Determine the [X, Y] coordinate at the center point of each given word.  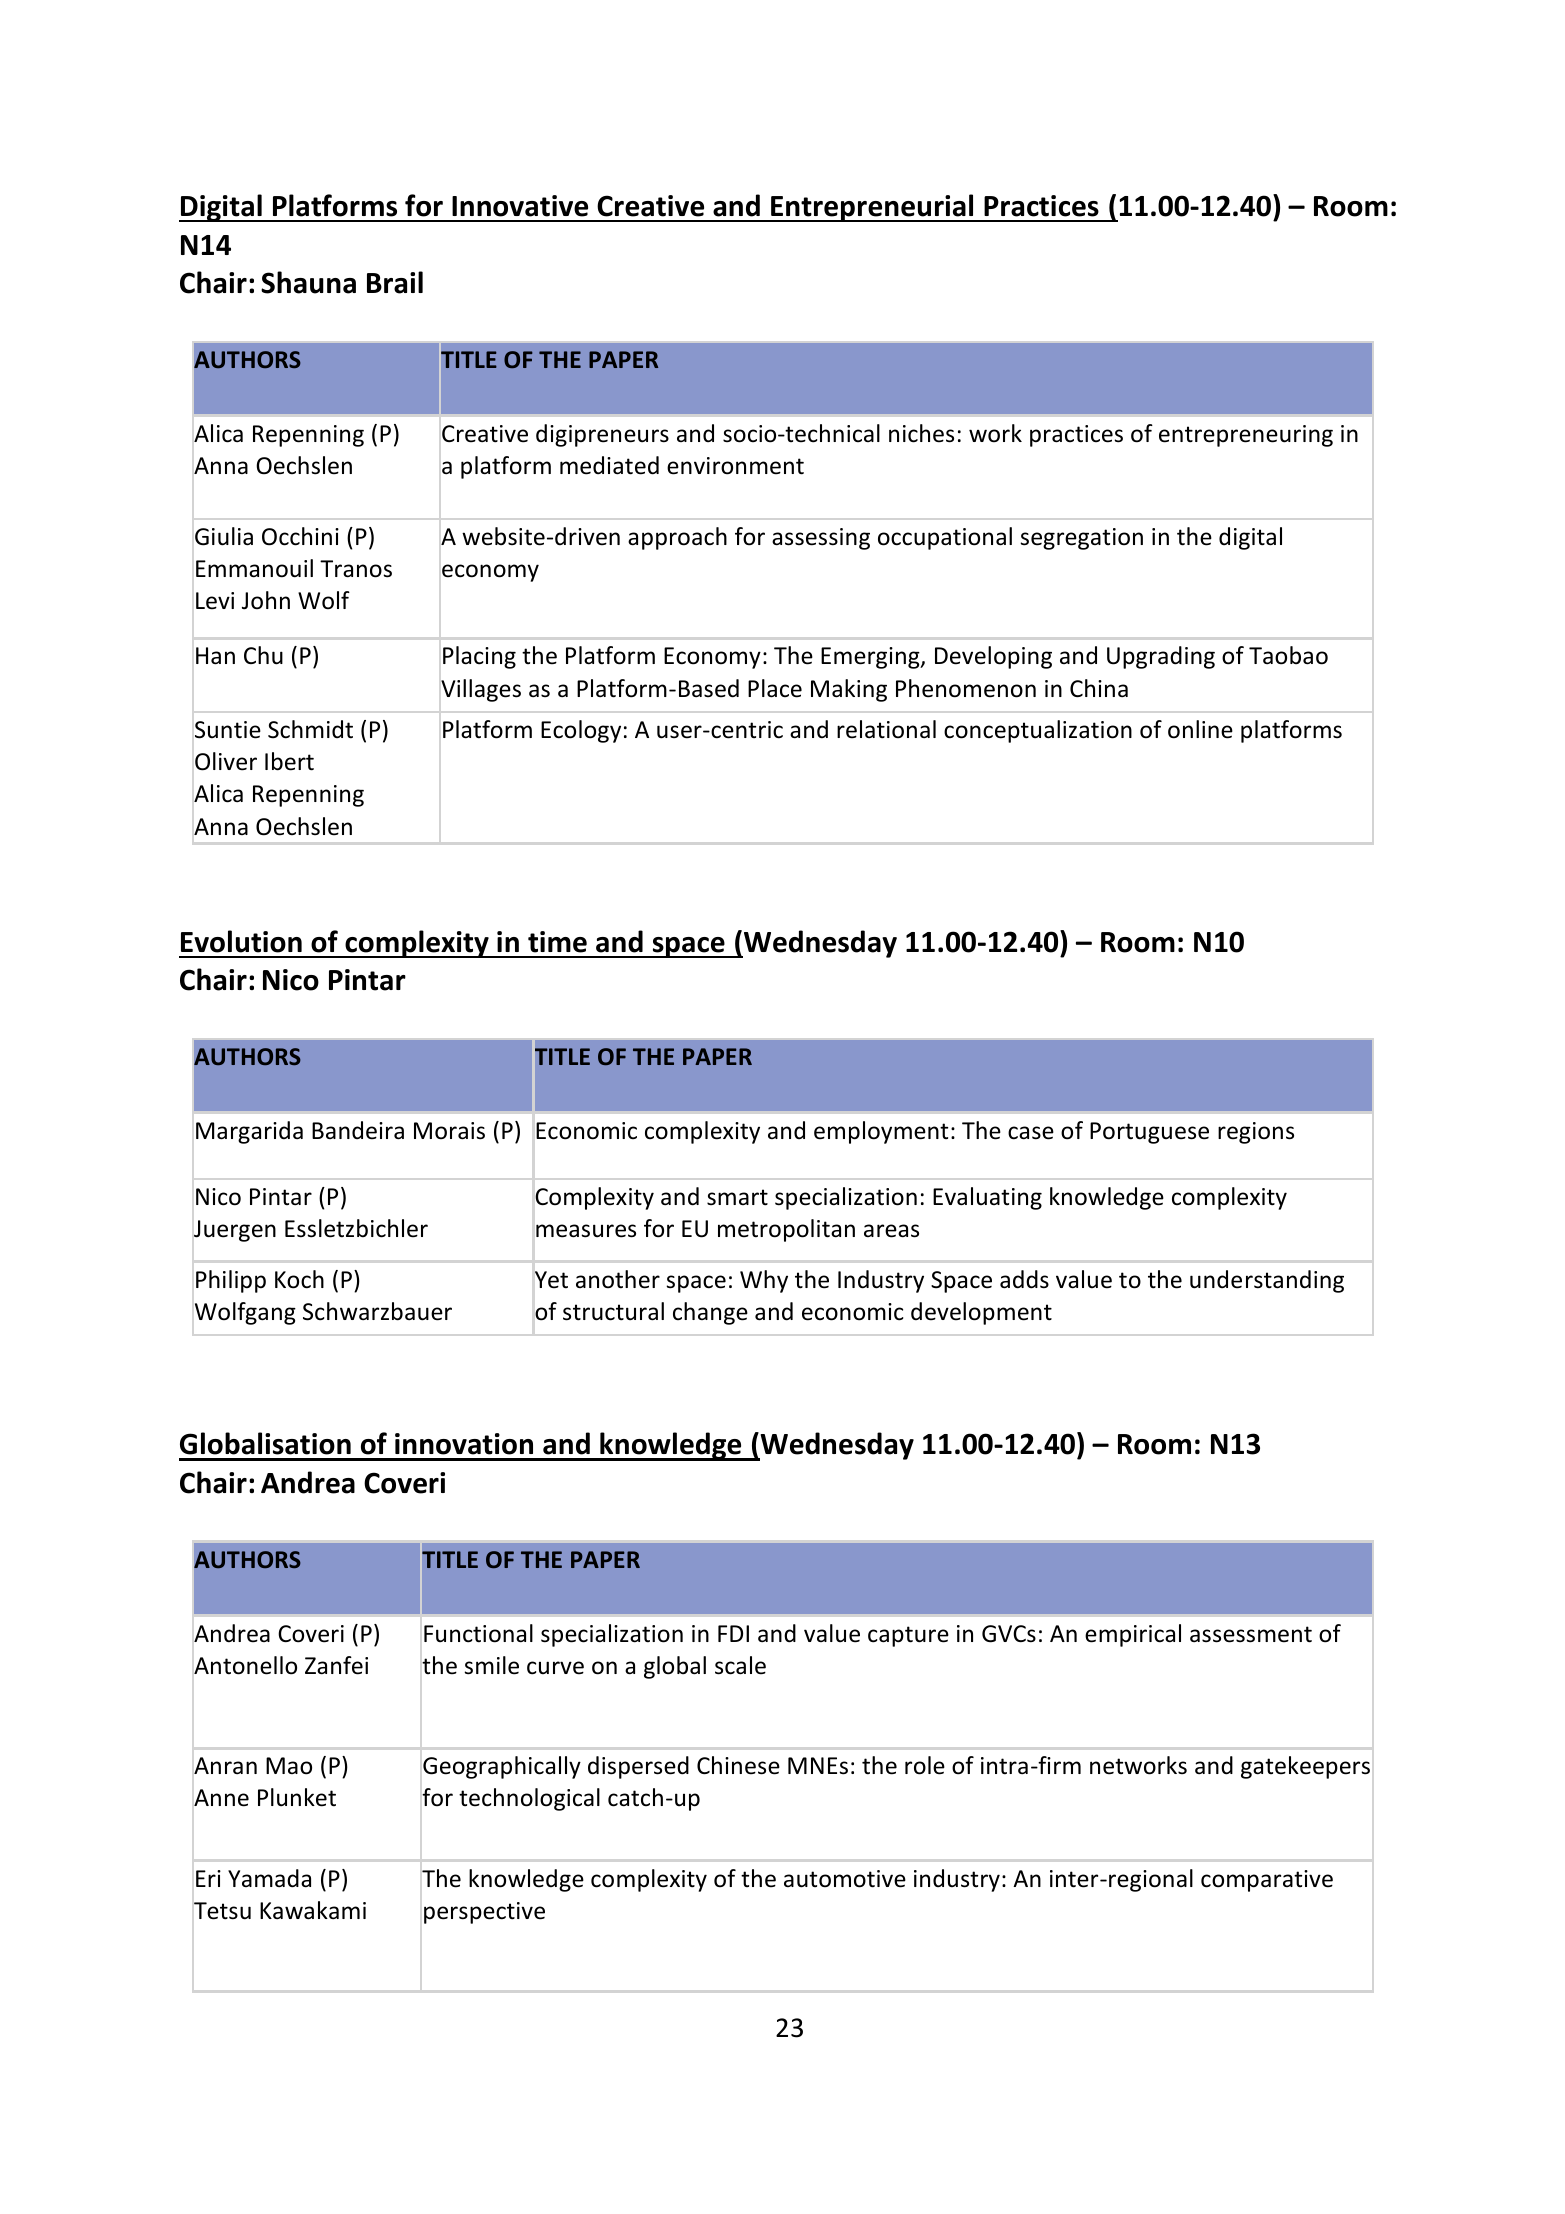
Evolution [241, 941]
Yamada [269, 1878]
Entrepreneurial [872, 208]
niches [921, 433]
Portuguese [1149, 1133]
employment [881, 1132]
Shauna [308, 282]
